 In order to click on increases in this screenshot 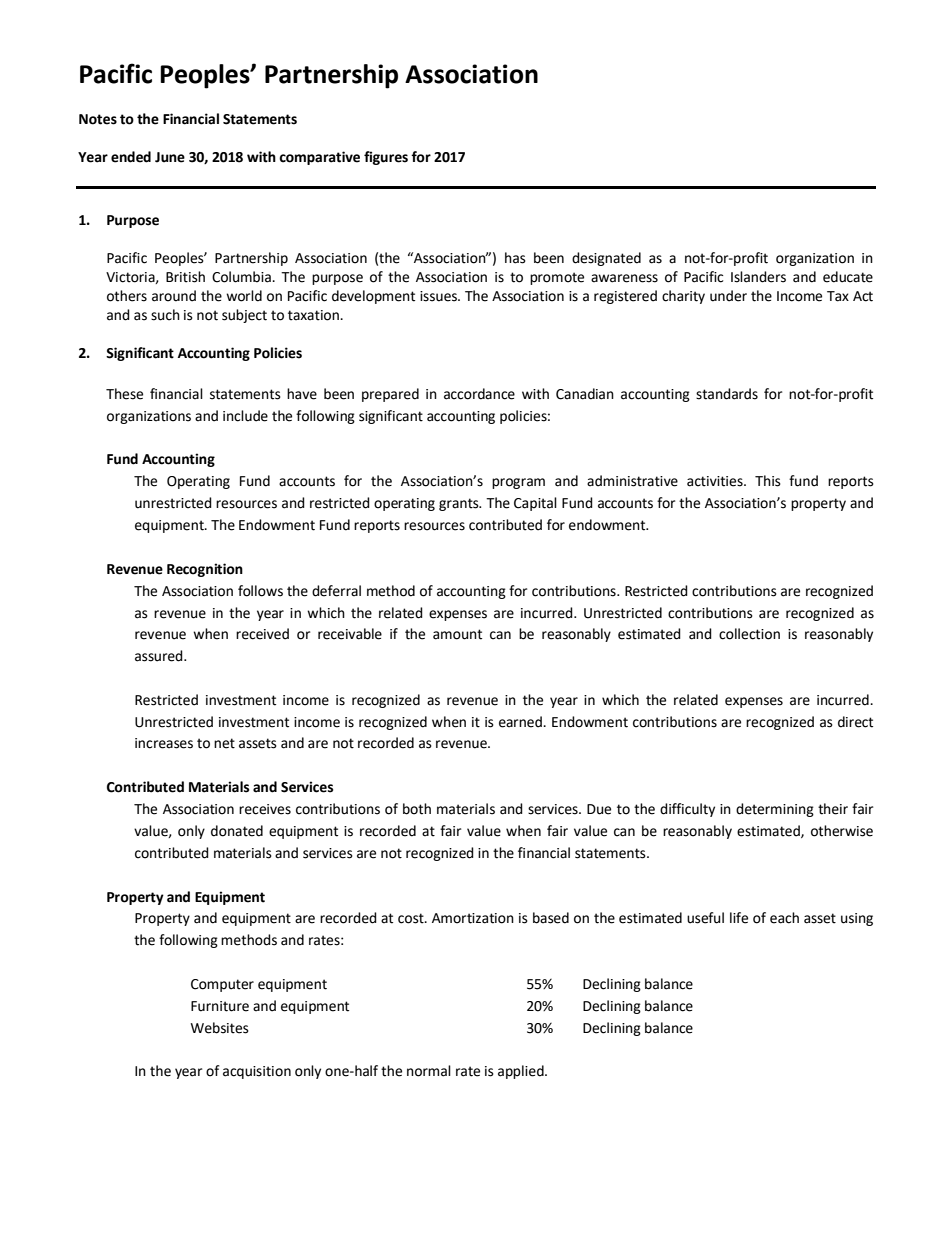, I will do `click(164, 743)`.
